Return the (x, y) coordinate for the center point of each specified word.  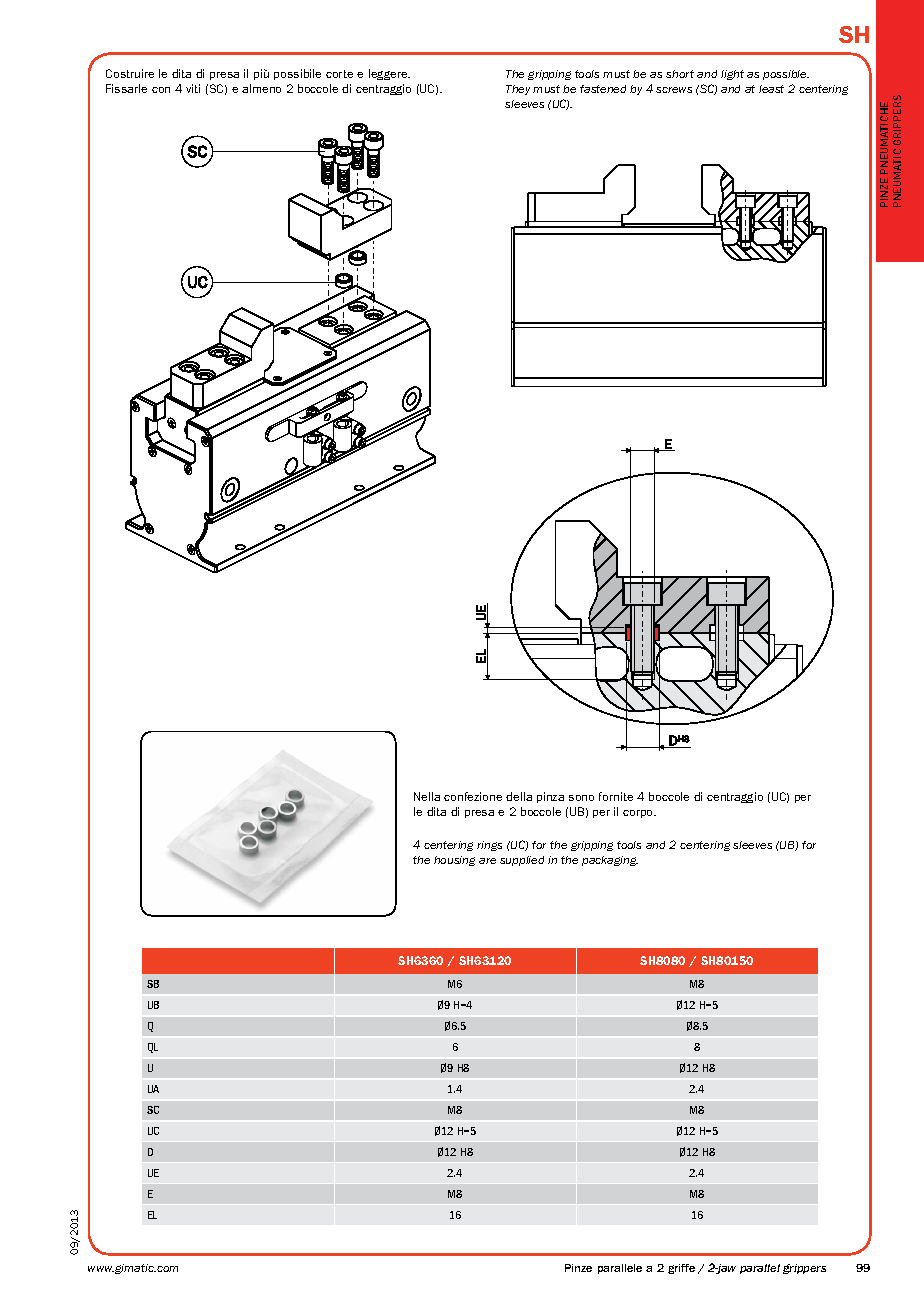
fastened (603, 89)
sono (581, 798)
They (518, 90)
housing (454, 861)
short (680, 74)
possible (786, 75)
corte (339, 74)
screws (674, 90)
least (771, 89)
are (487, 861)
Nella (427, 796)
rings (489, 846)
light (732, 75)
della (519, 796)
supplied (522, 861)
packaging (610, 861)
